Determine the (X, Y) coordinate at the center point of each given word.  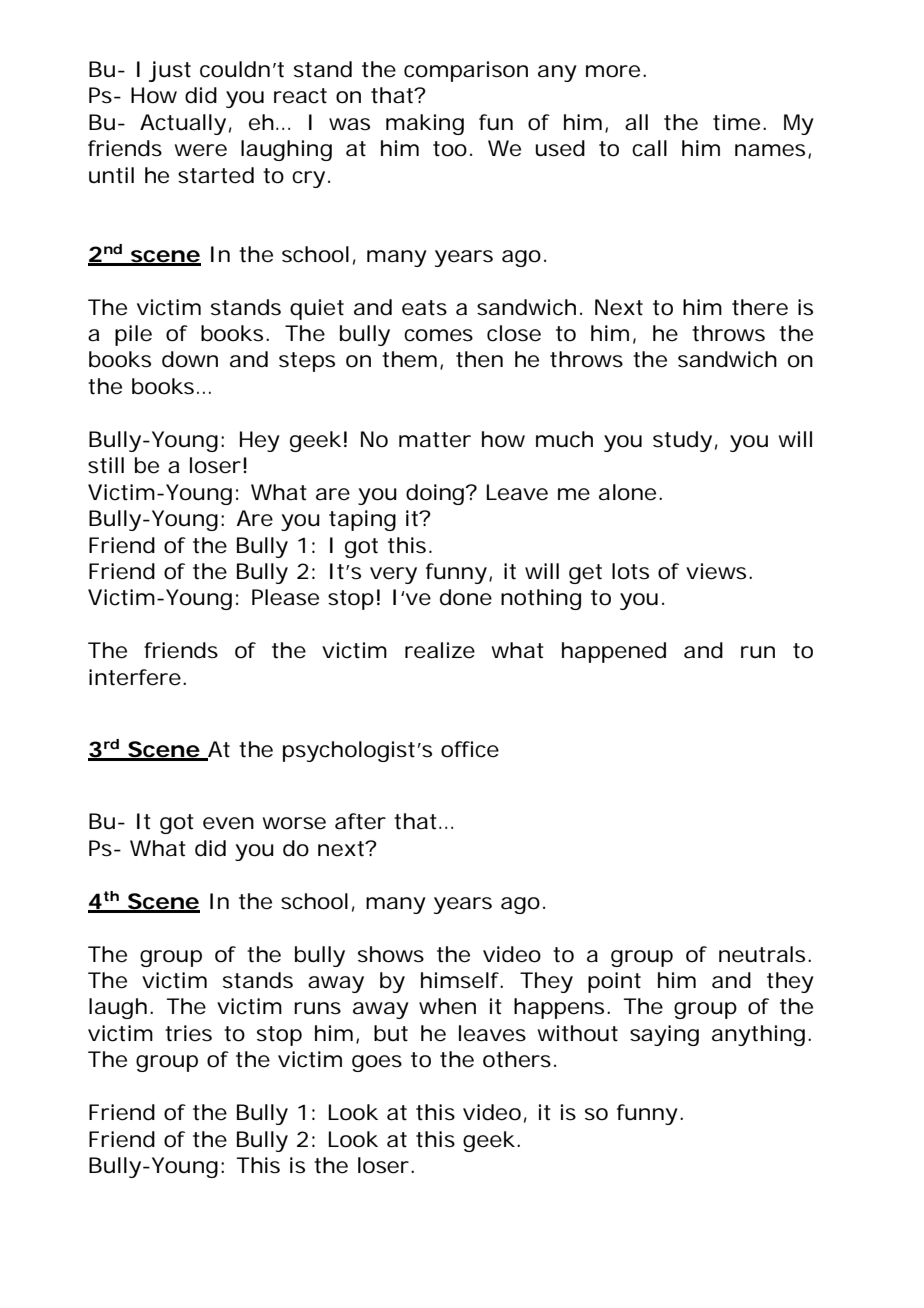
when (447, 1006)
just (169, 71)
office (470, 749)
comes (438, 335)
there (760, 307)
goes (377, 1063)
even (228, 823)
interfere (137, 677)
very (393, 575)
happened (614, 652)
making (425, 124)
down (190, 359)
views (719, 571)
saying (664, 1035)
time (739, 122)
